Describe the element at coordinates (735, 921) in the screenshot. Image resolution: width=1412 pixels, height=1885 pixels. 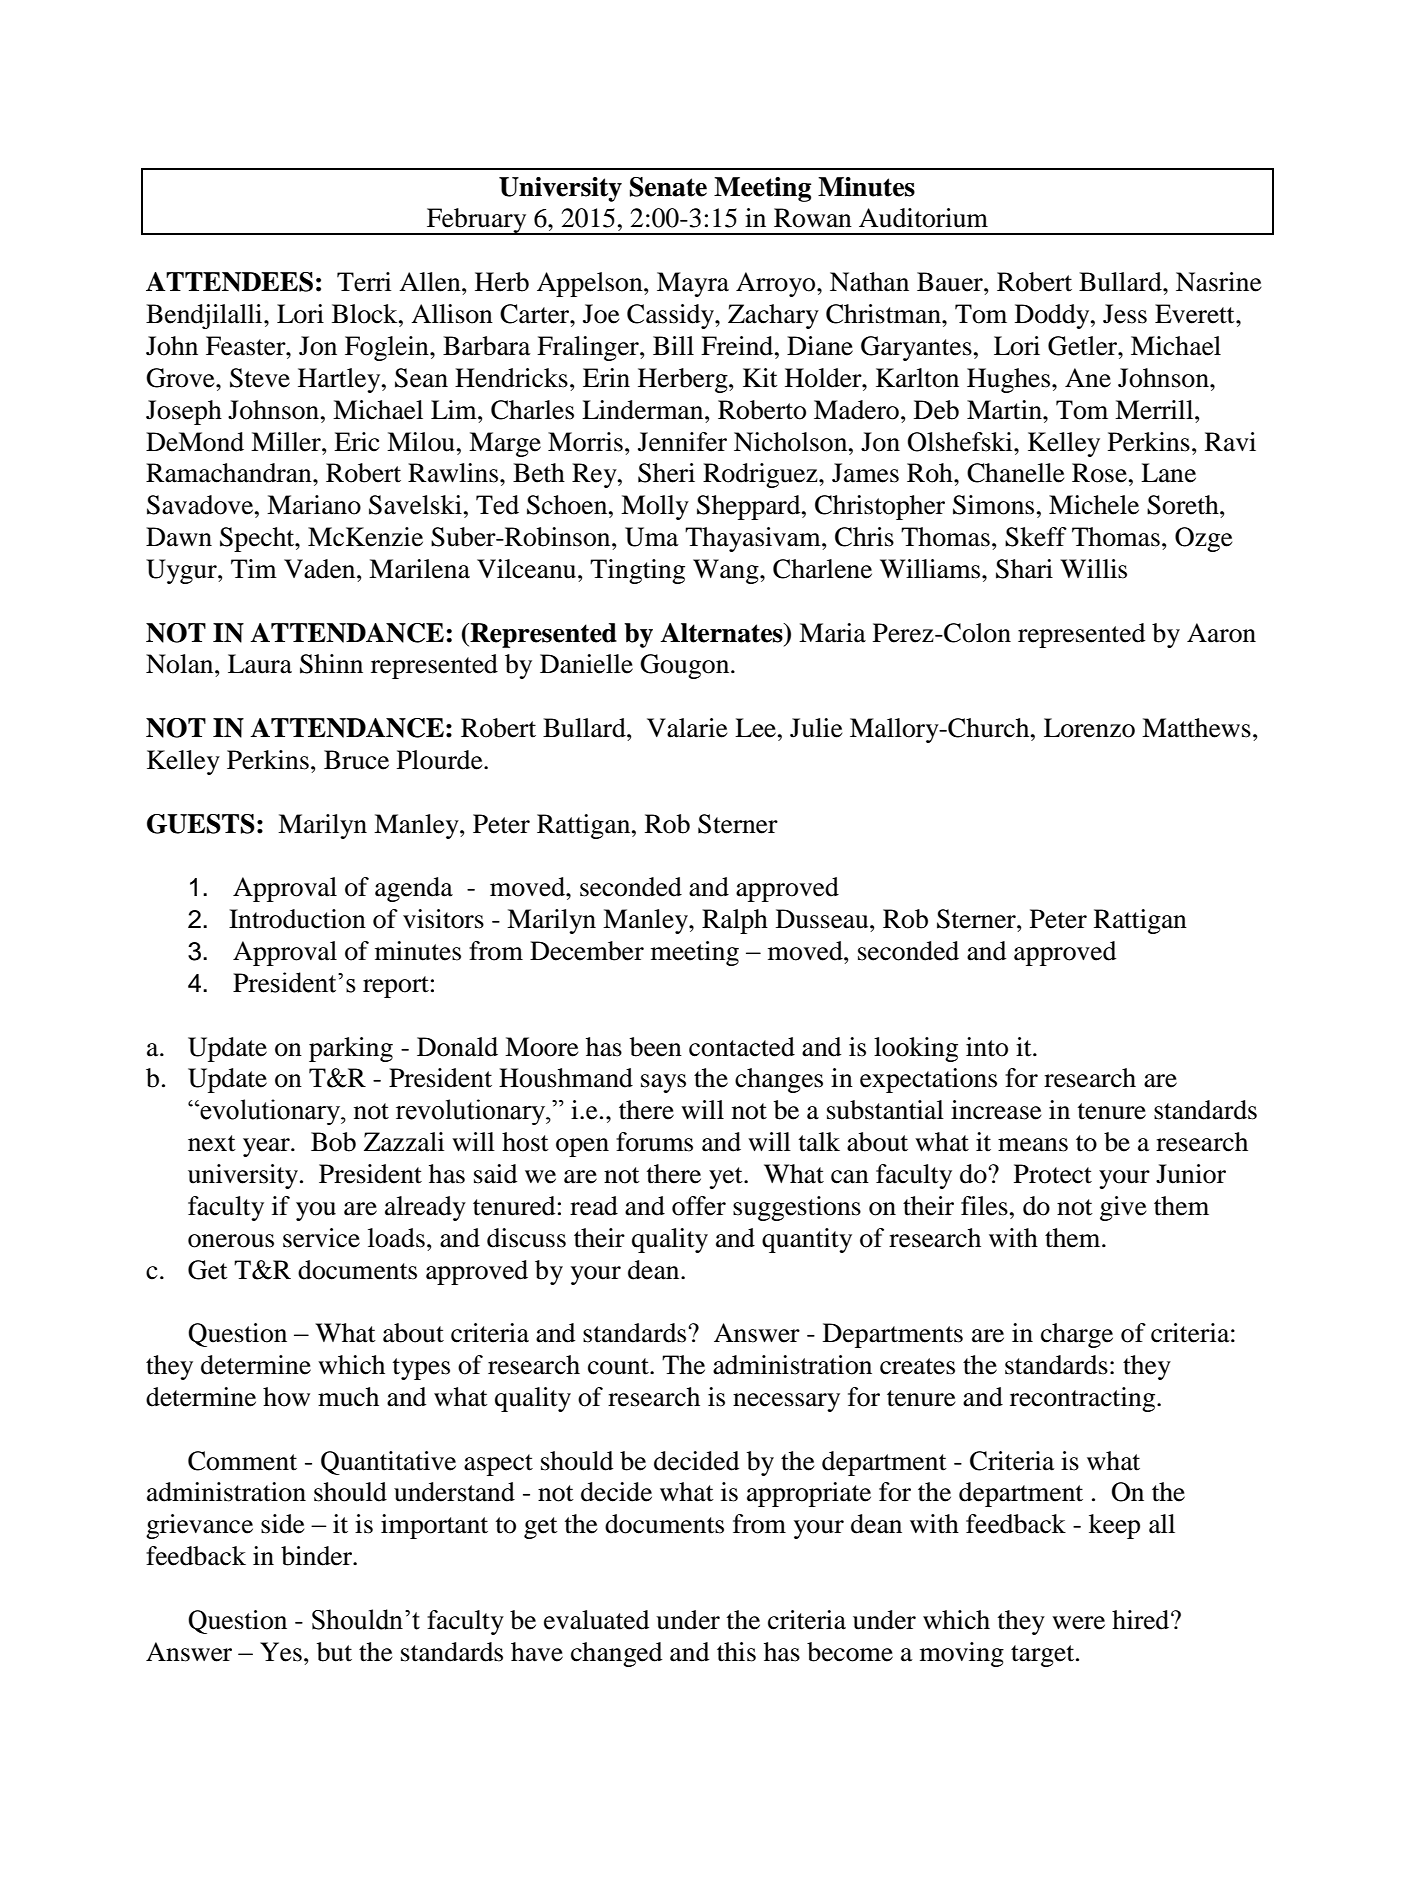
I see `Ralph` at that location.
